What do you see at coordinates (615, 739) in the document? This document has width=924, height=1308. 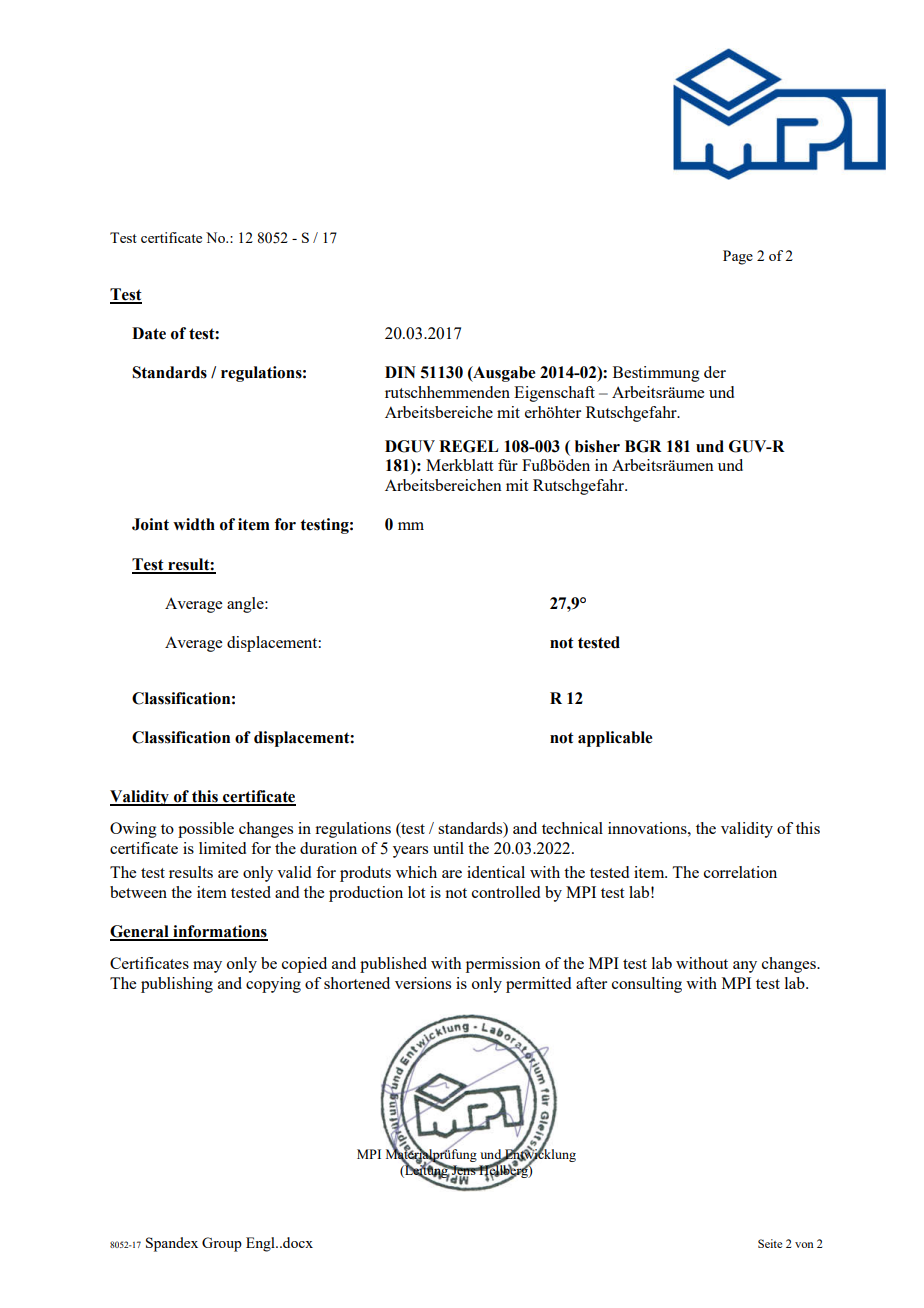 I see `applicable` at bounding box center [615, 739].
